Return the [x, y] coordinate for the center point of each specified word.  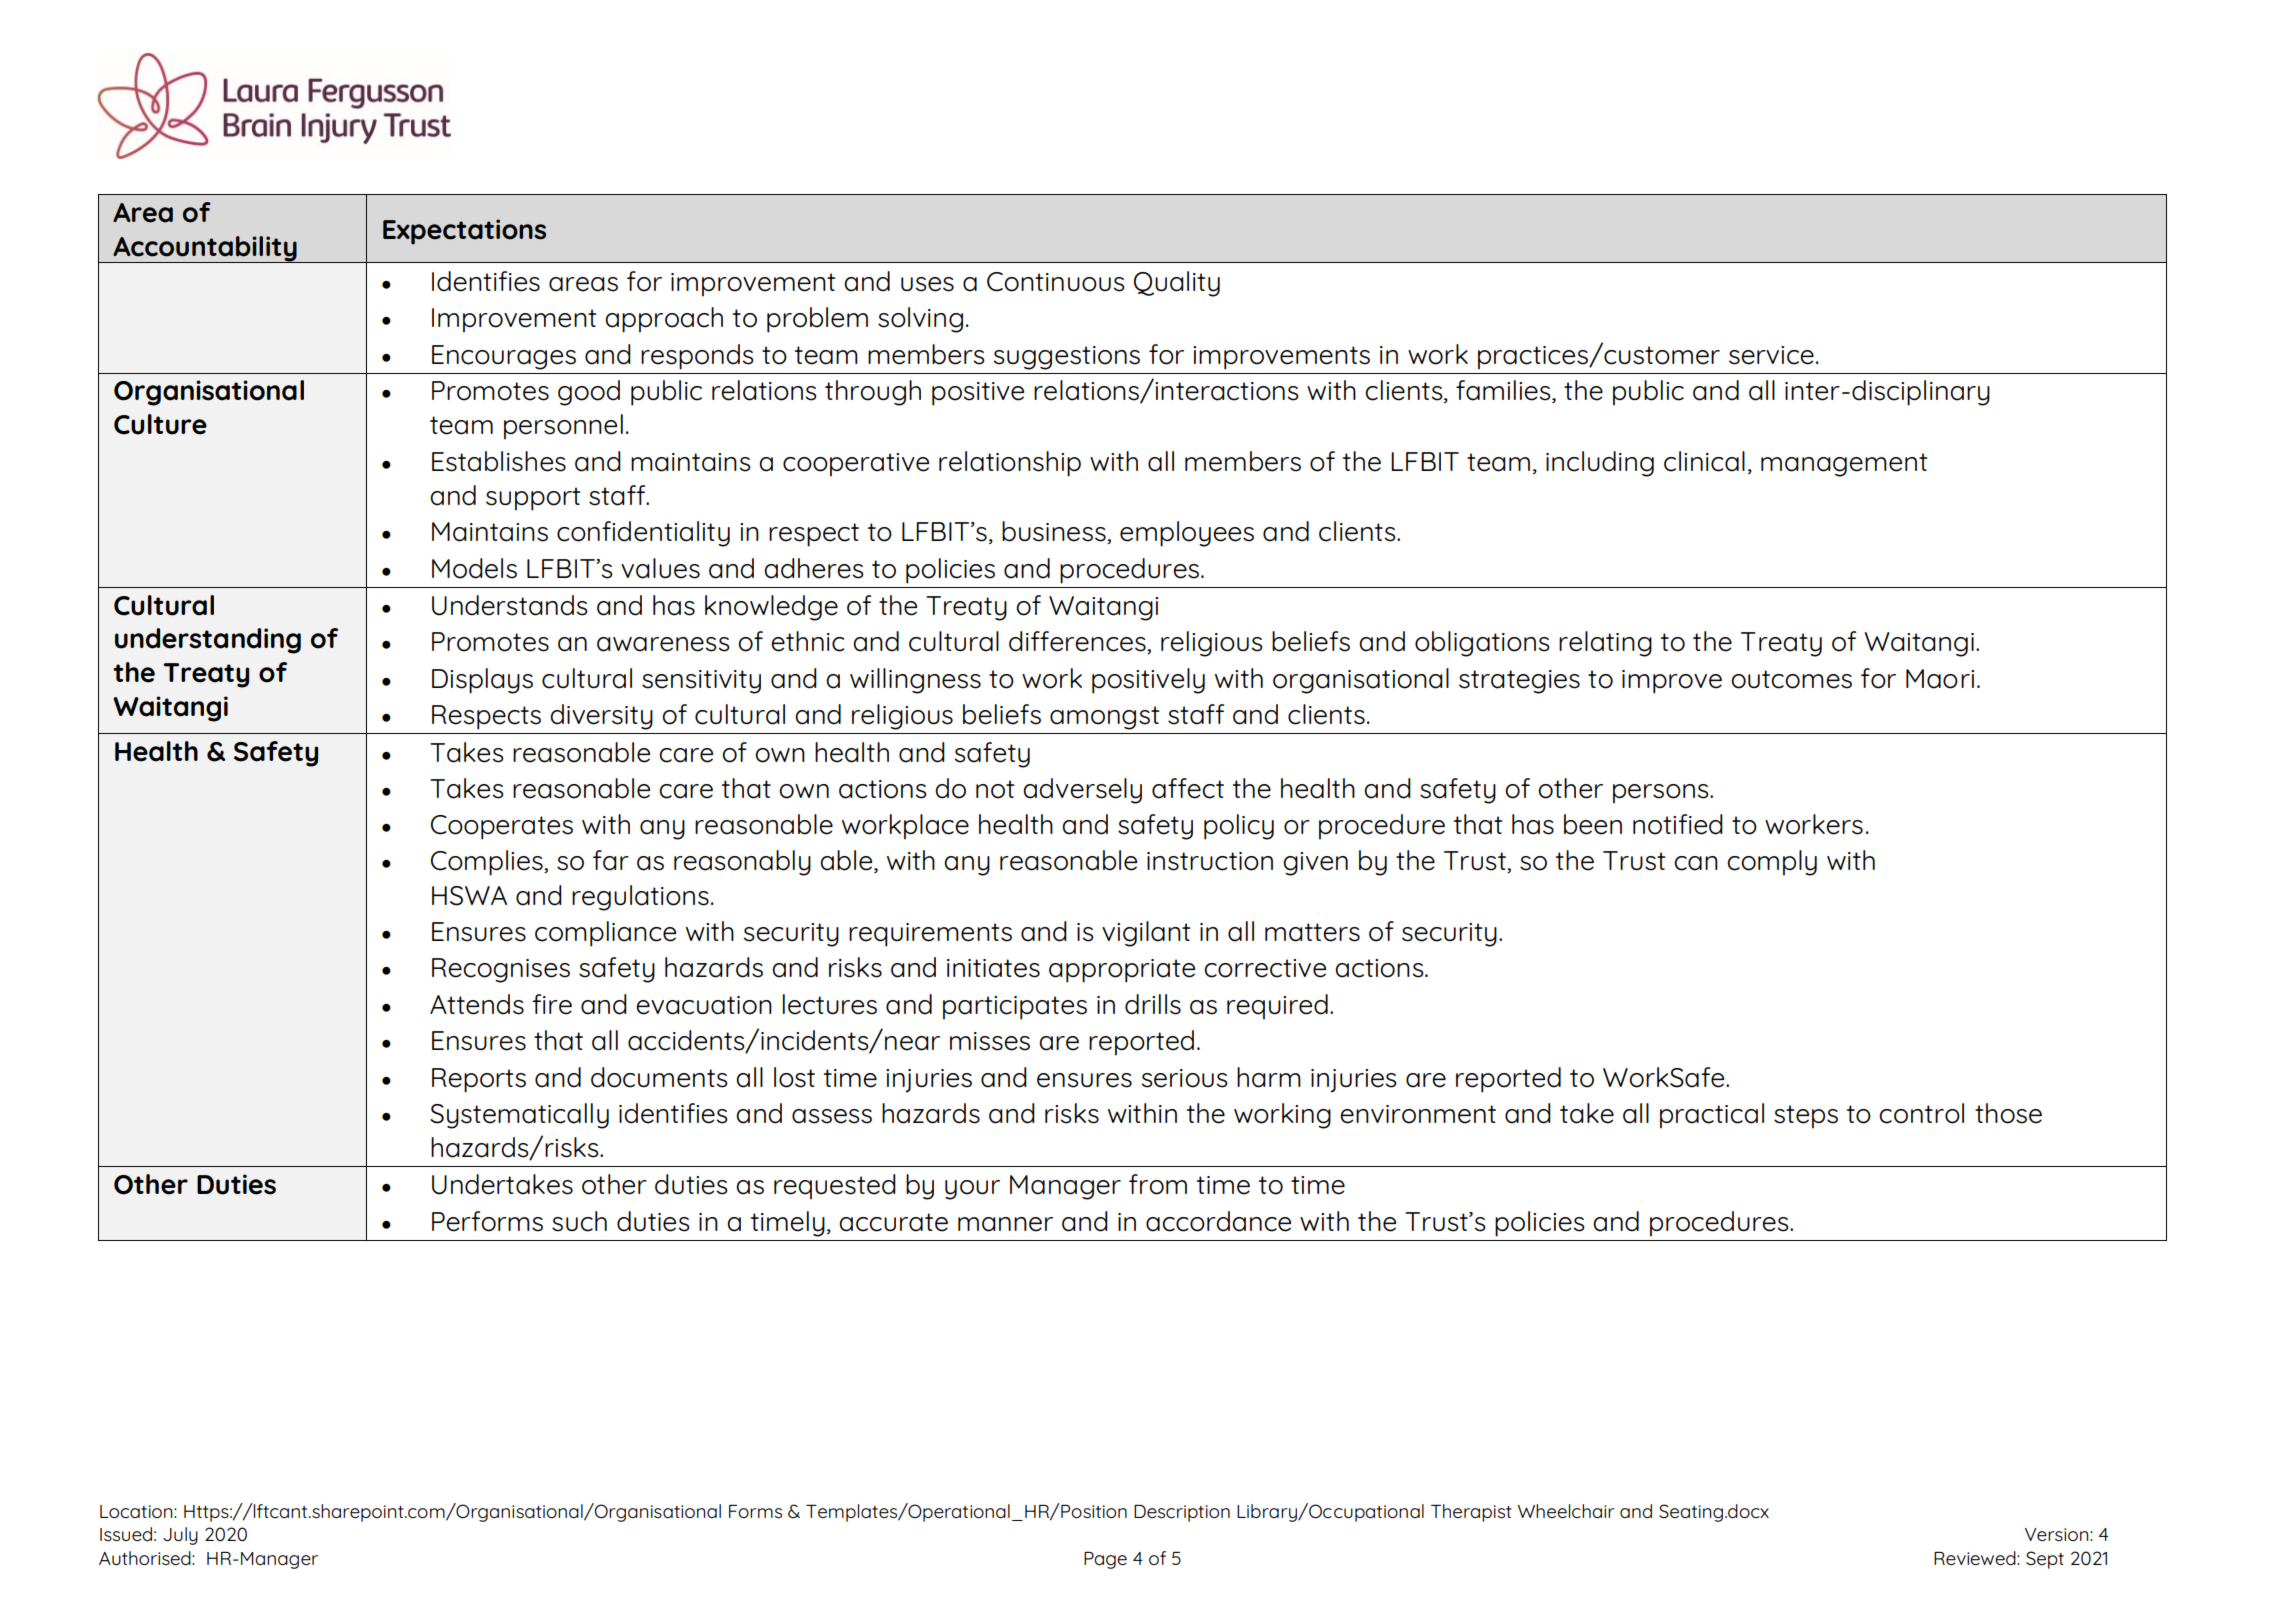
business [1055, 532]
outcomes [1791, 679]
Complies [488, 863]
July [180, 1536]
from [1158, 1184]
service [1771, 355]
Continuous [1056, 282]
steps [1806, 1117]
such [579, 1221]
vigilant [1146, 934]
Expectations [464, 232]
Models [474, 568]
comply [1772, 863]
